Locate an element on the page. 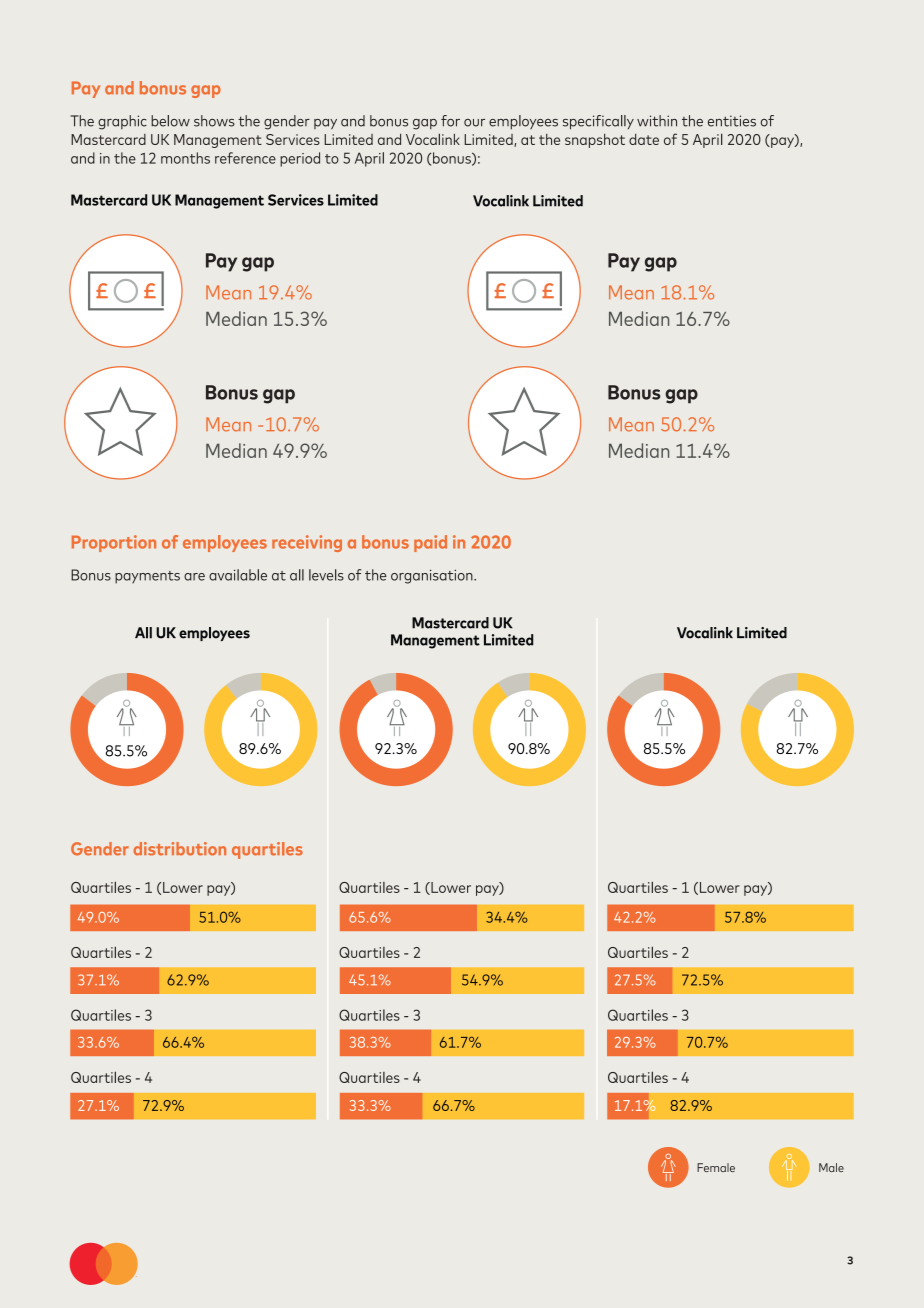 The width and height of the document is (924, 1308). levels is located at coordinates (326, 575).
